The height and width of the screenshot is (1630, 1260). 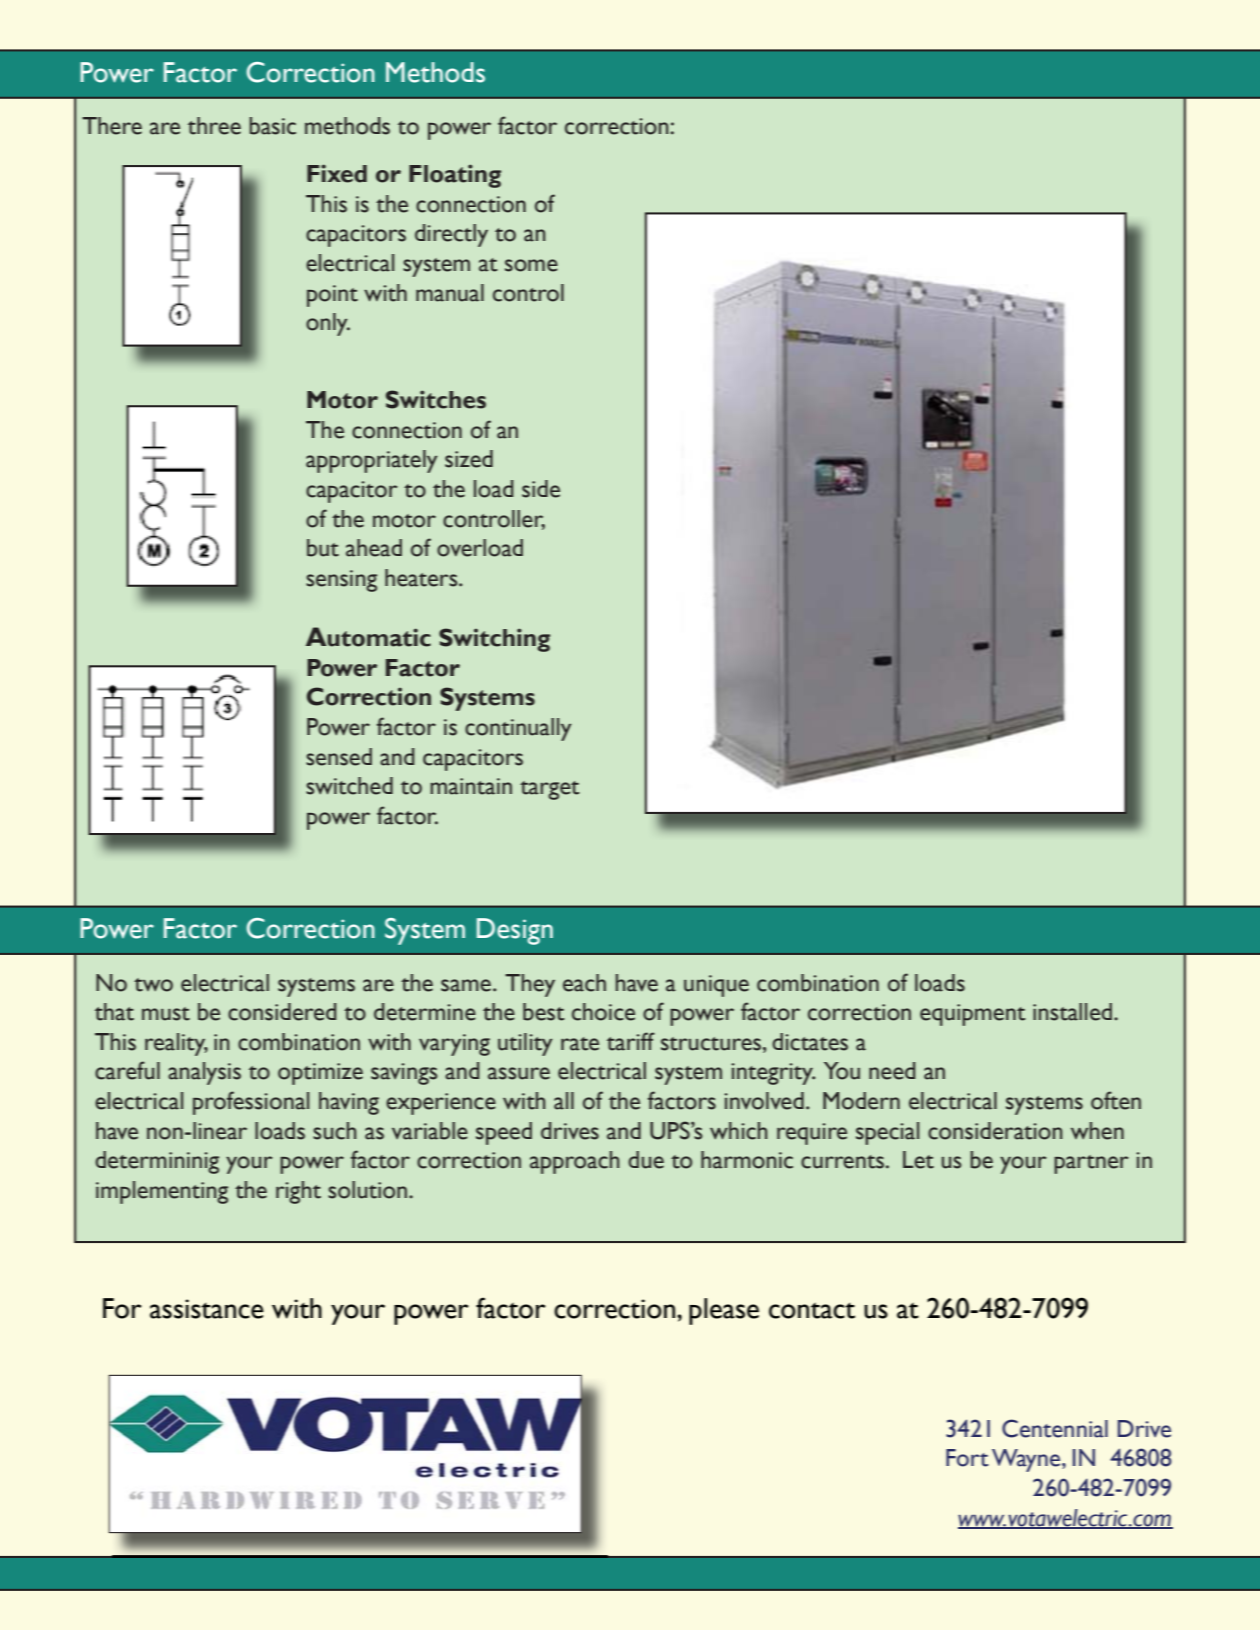 I want to click on three, so click(x=214, y=126).
